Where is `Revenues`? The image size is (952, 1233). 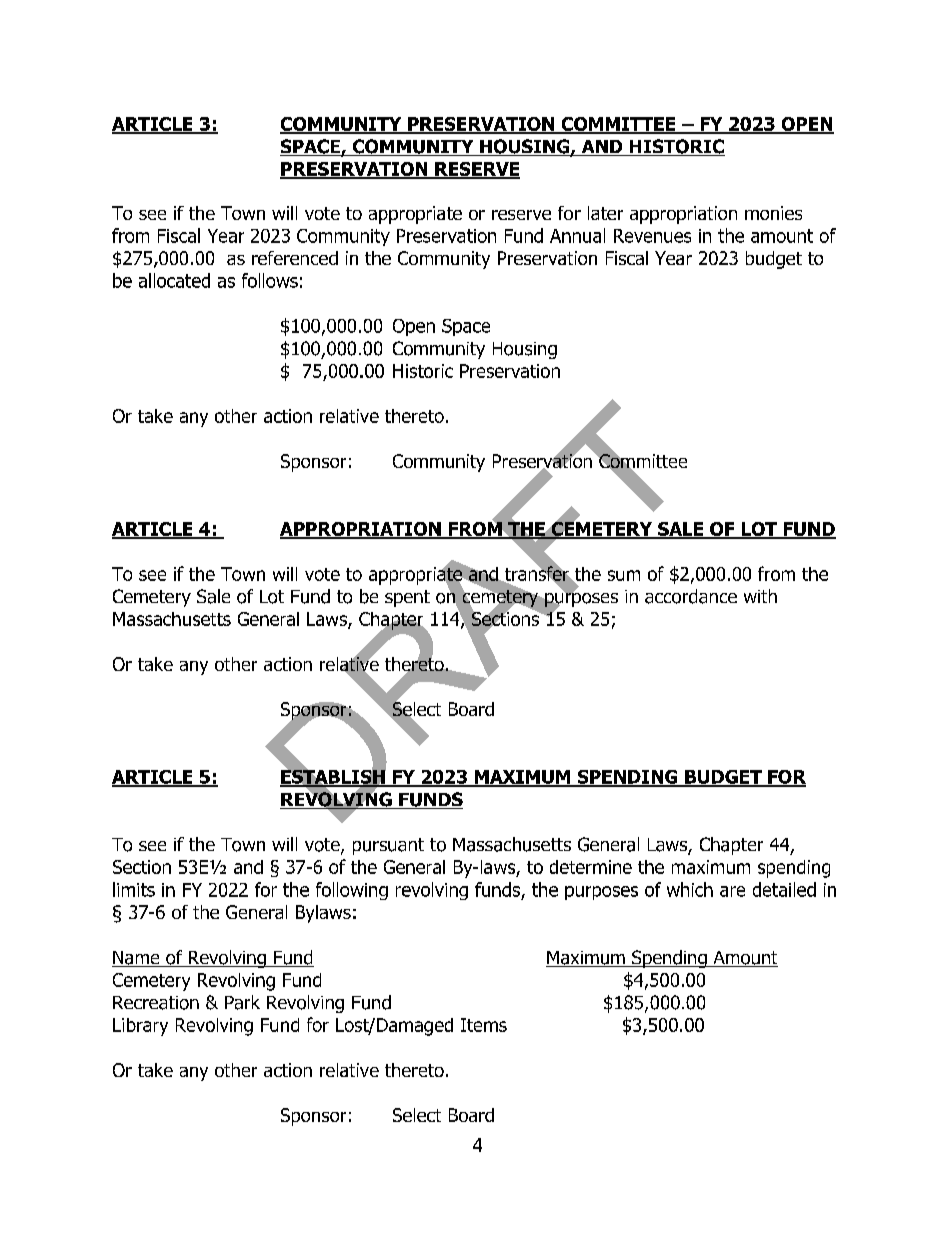 Revenues is located at coordinates (652, 236).
